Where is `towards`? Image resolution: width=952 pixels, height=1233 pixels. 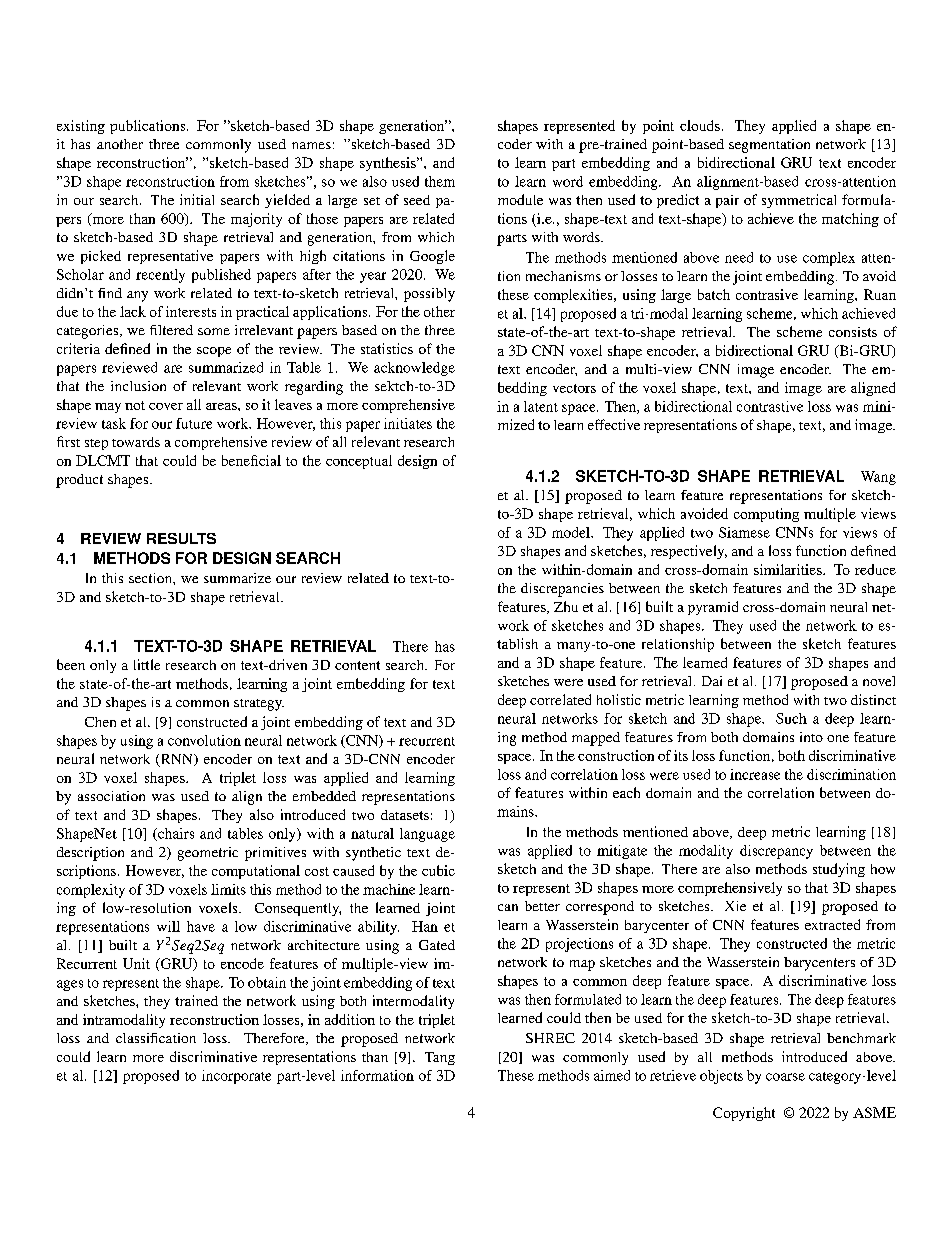 towards is located at coordinates (136, 442).
